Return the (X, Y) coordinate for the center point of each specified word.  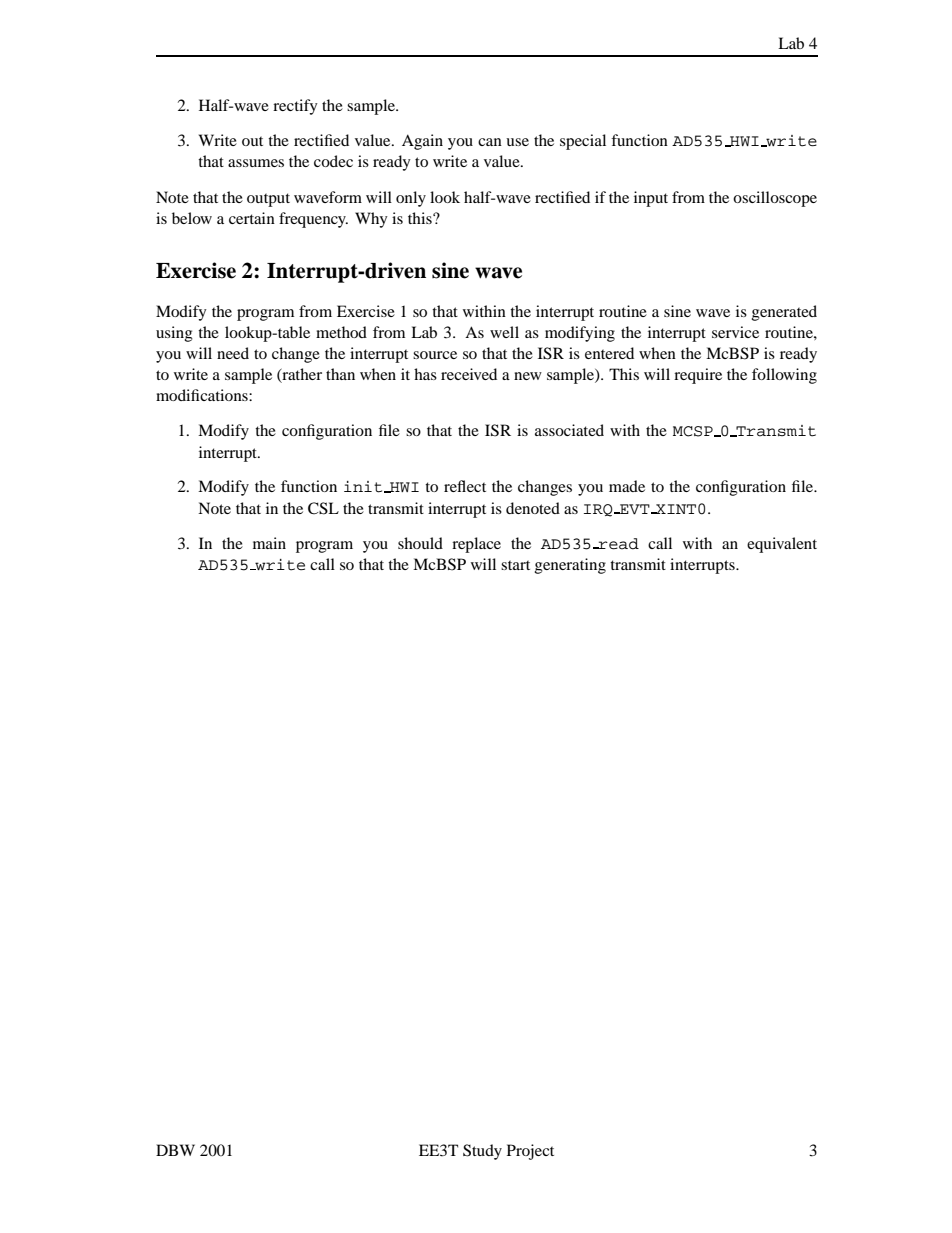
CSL (323, 508)
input (651, 199)
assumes (256, 163)
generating (570, 566)
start (515, 565)
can (490, 142)
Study (482, 1152)
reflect (465, 486)
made (627, 486)
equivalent (782, 545)
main (269, 543)
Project (530, 1152)
